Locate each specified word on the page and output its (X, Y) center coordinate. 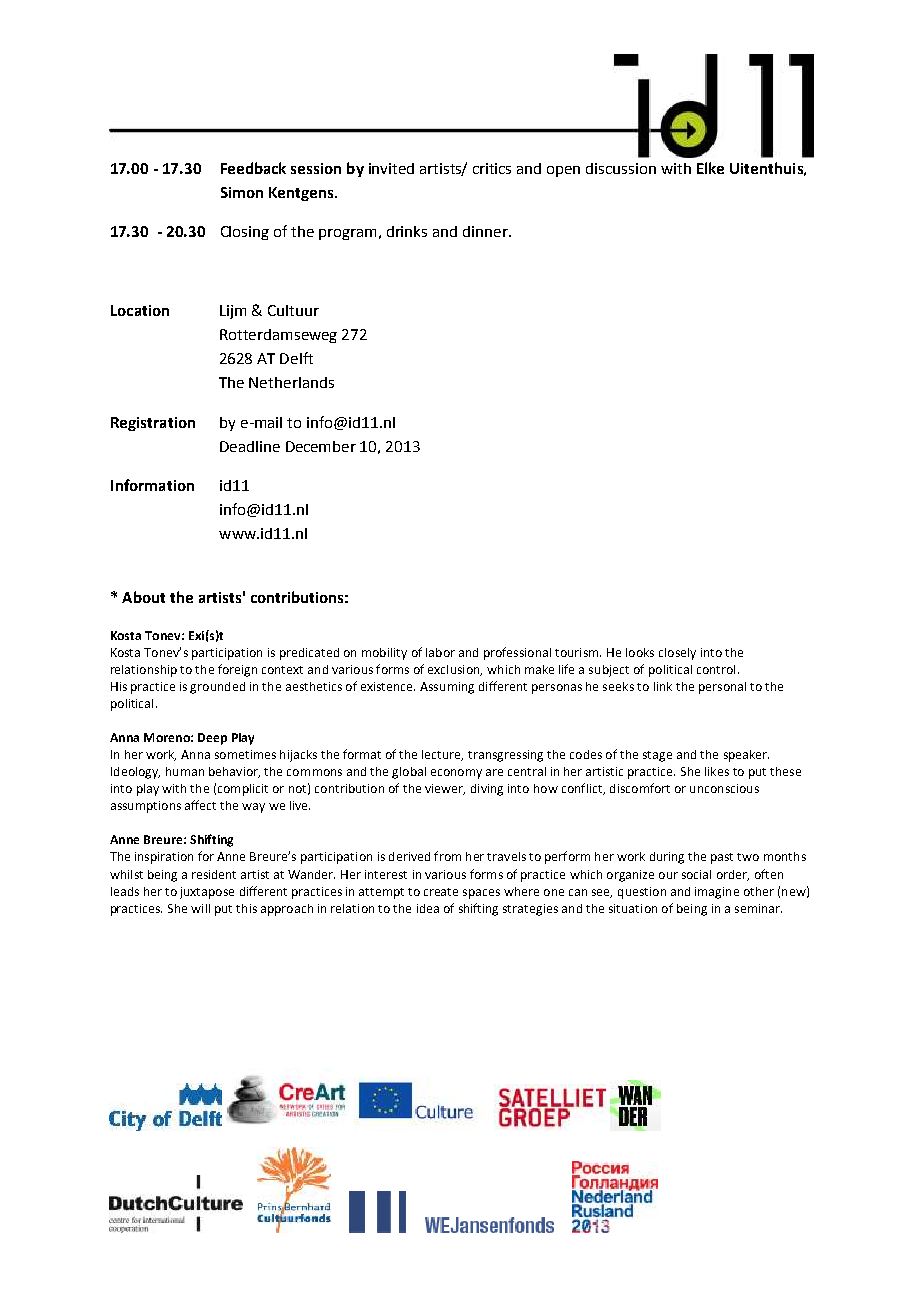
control (716, 669)
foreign (237, 670)
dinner (486, 231)
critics (492, 168)
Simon (242, 192)
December (321, 446)
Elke (710, 168)
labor (440, 652)
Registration (153, 424)
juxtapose (207, 893)
